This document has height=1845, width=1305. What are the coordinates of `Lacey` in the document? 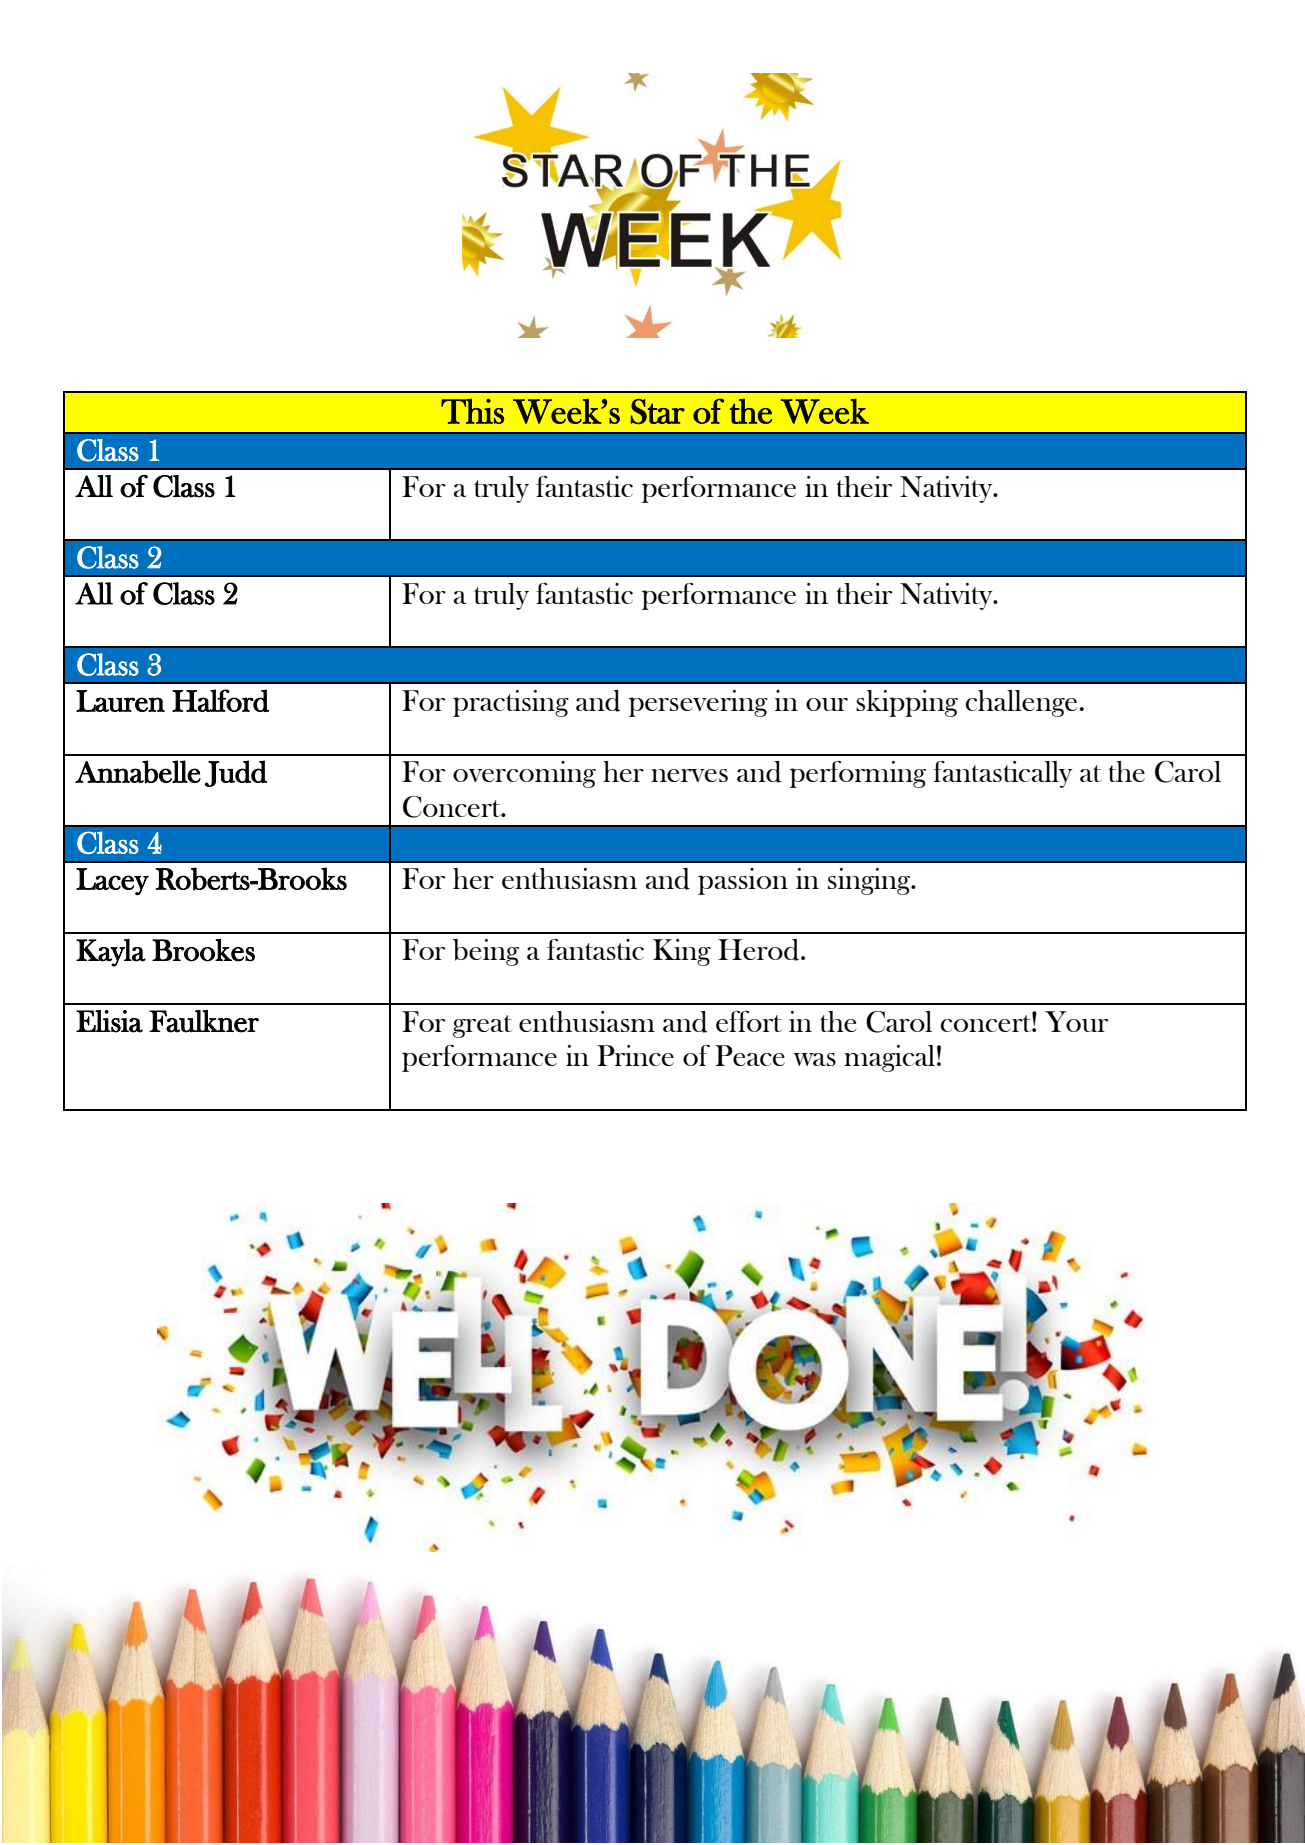 It's located at (112, 881).
